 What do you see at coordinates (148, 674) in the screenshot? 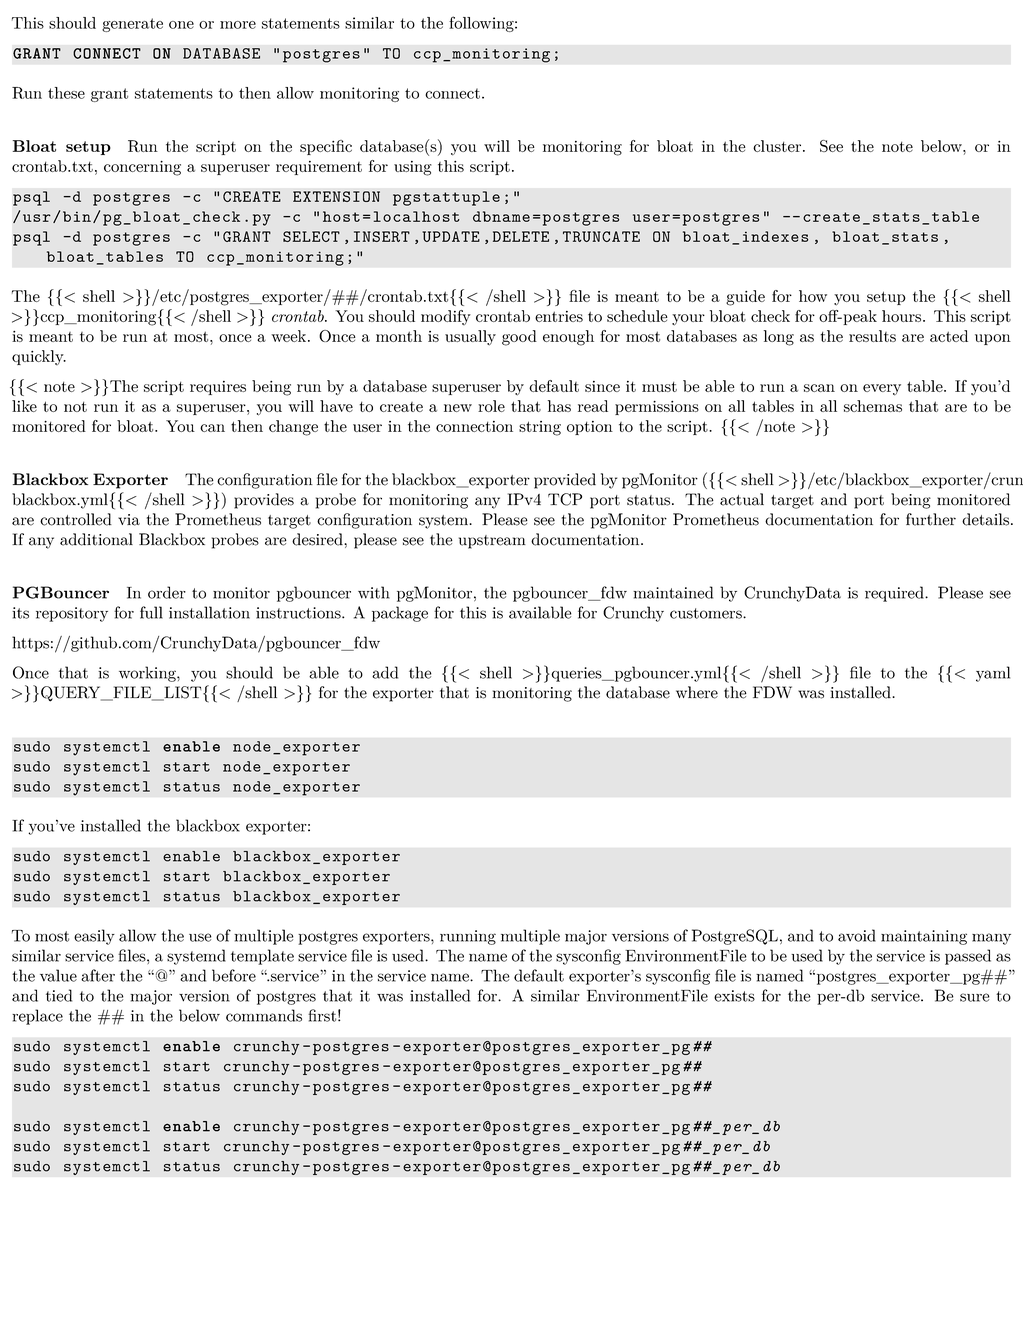
I see `working` at bounding box center [148, 674].
